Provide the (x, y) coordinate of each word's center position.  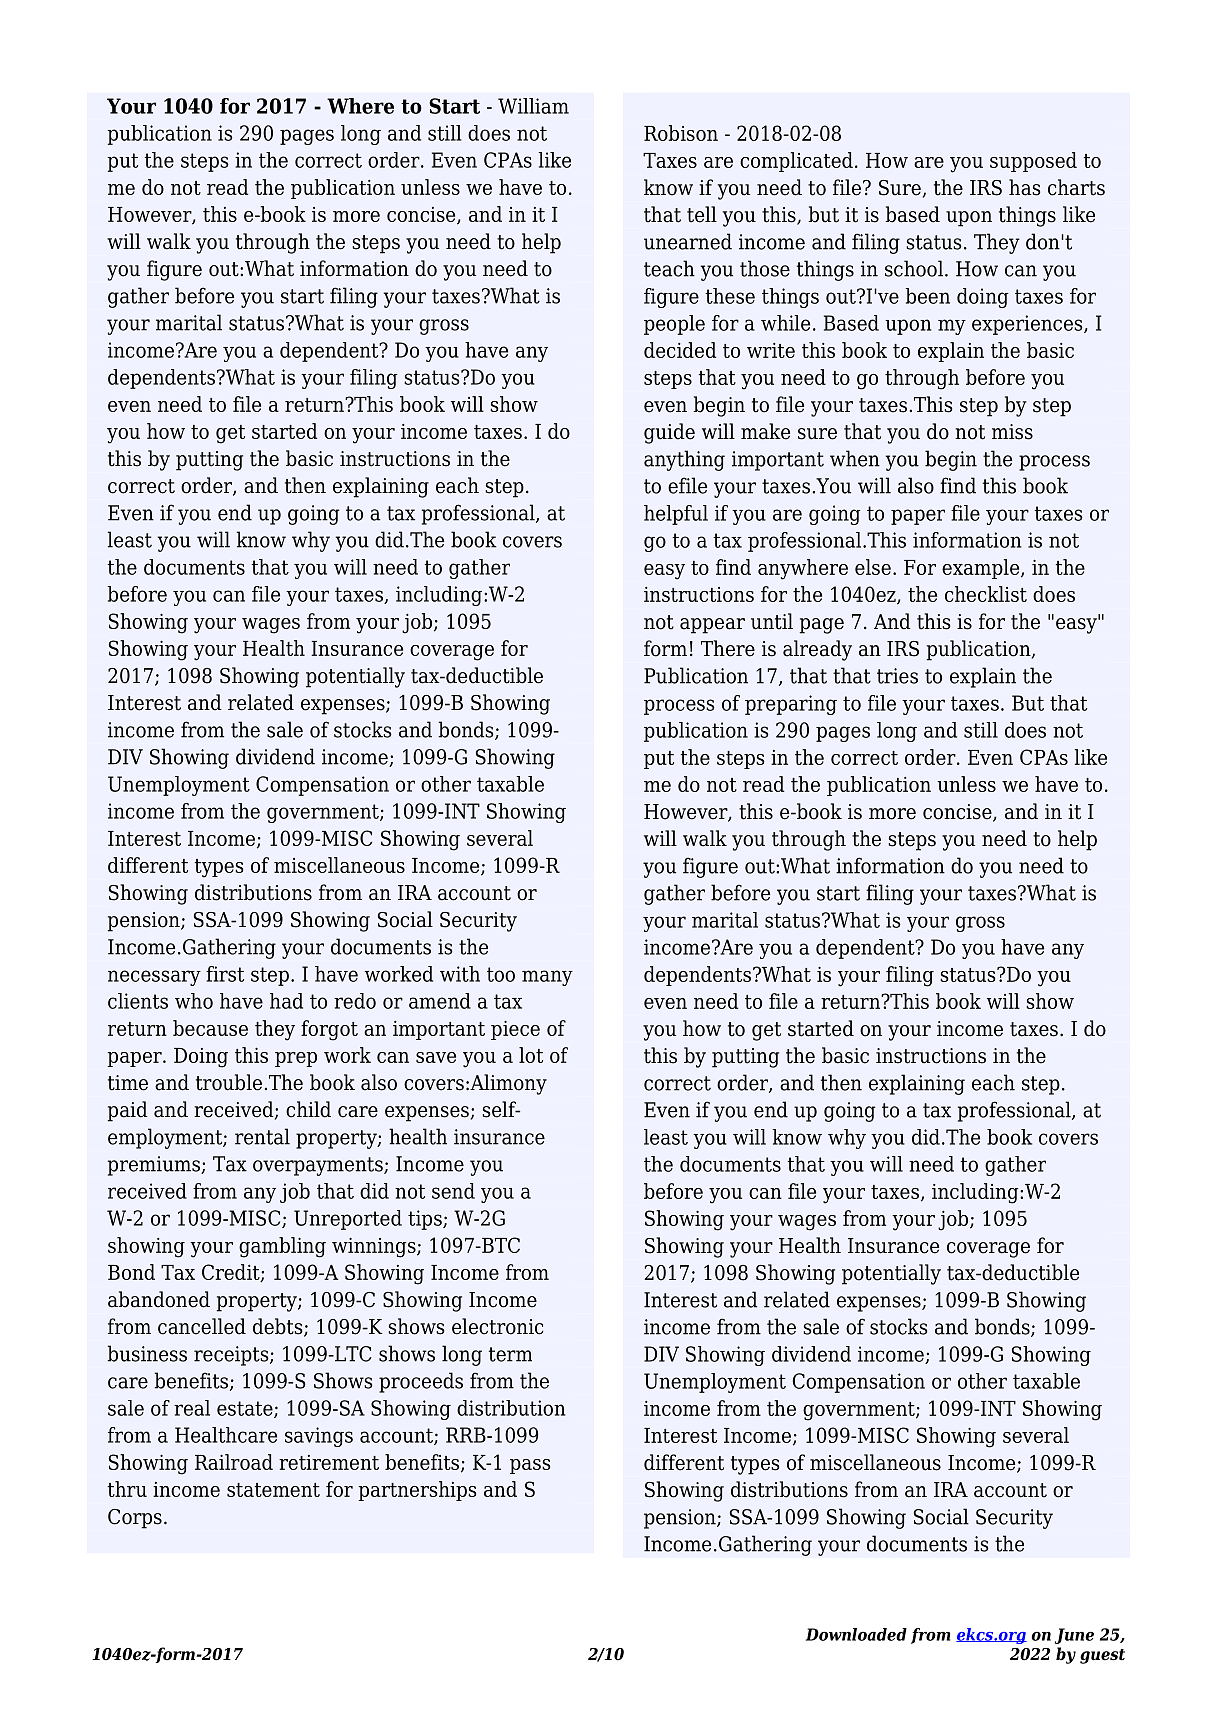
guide (669, 433)
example (982, 569)
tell (702, 214)
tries (897, 676)
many (547, 978)
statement (273, 1490)
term (510, 1354)
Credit (232, 1273)
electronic (498, 1326)
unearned (688, 241)
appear (712, 626)
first (225, 974)
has (1025, 187)
